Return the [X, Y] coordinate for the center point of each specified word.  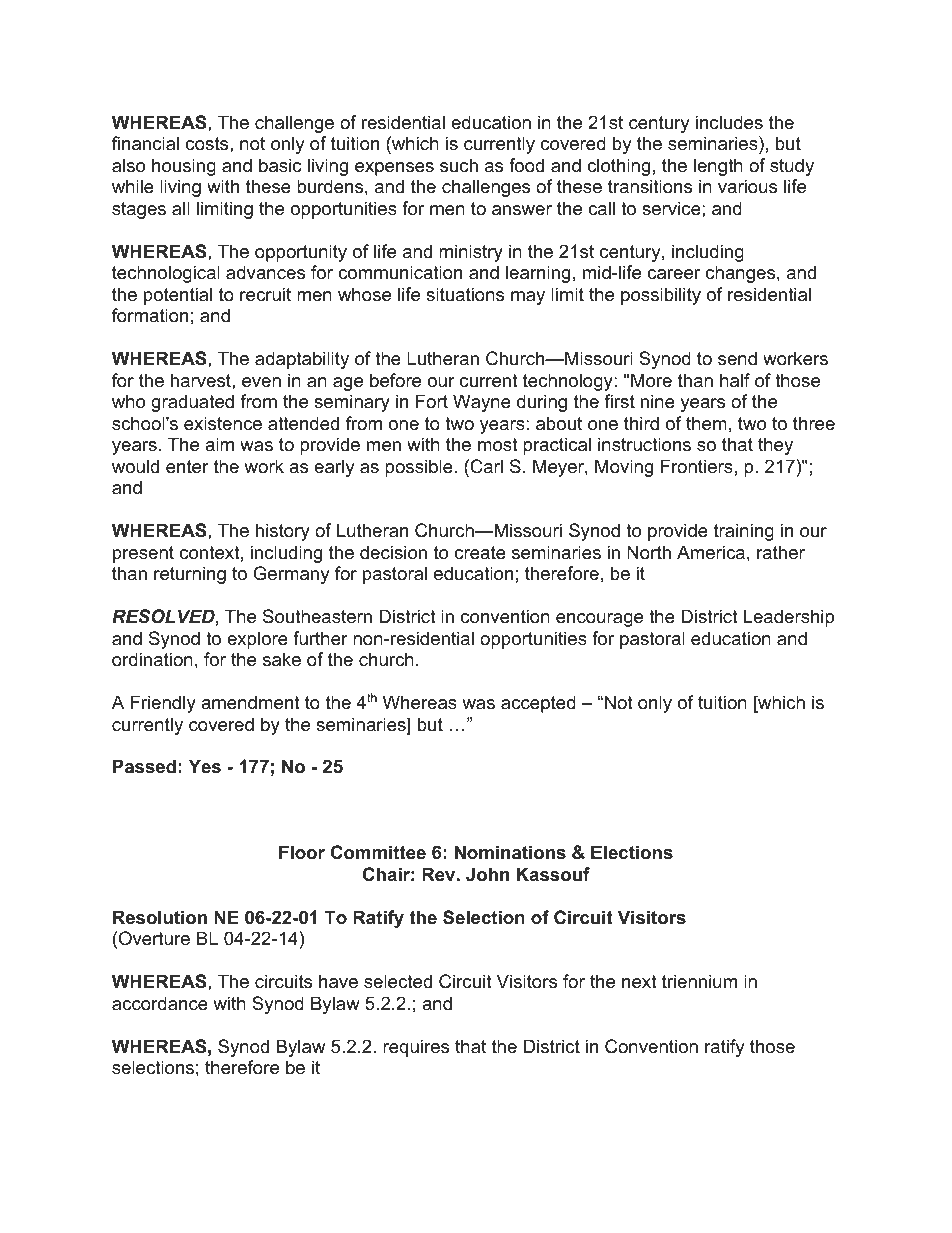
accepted [538, 704]
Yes [205, 766]
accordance [160, 1003]
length [718, 167]
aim [219, 444]
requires [416, 1048]
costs [208, 143]
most [498, 445]
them [706, 423]
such [459, 165]
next [639, 982]
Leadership [789, 618]
